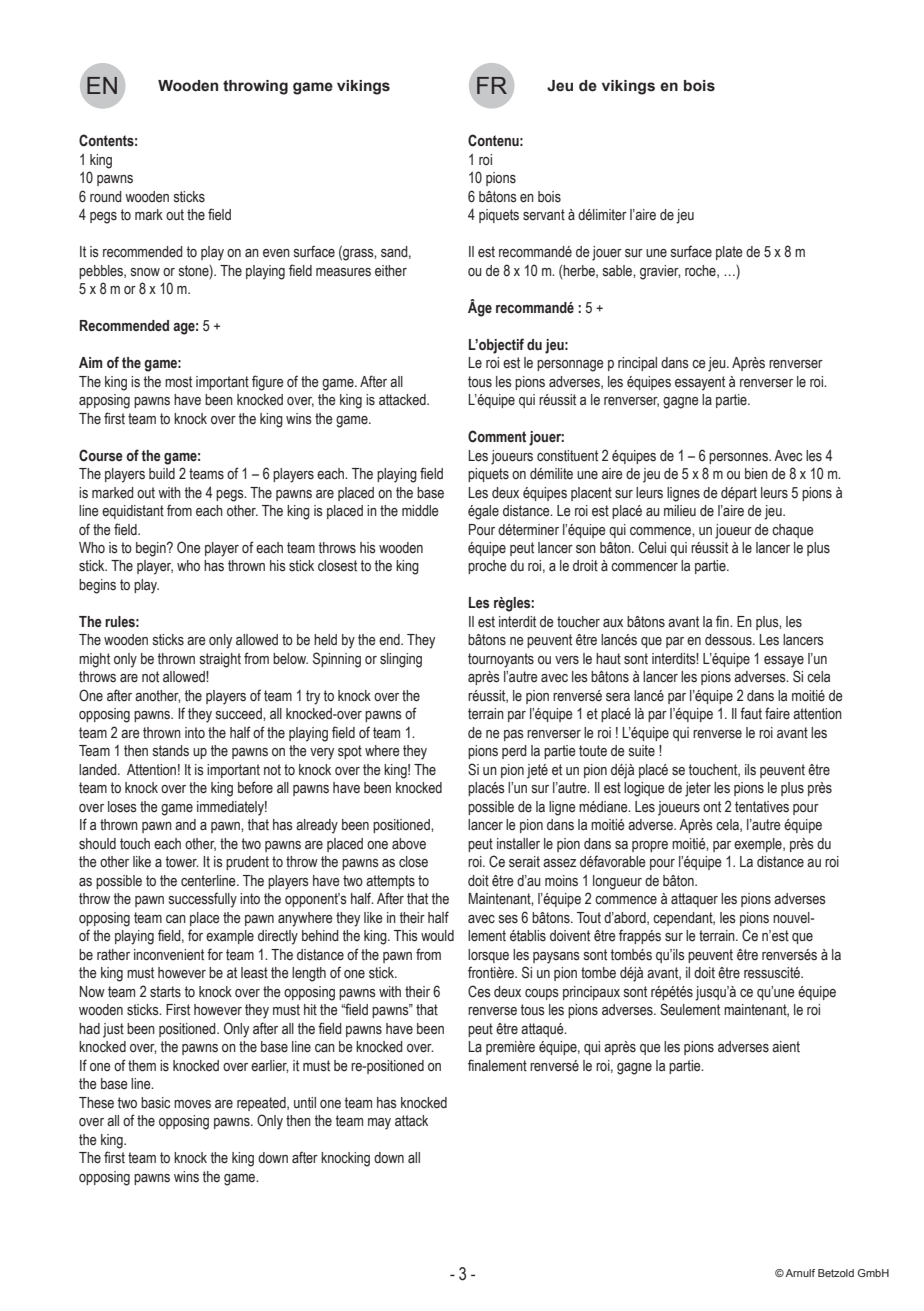 The image size is (924, 1311). What do you see at coordinates (171, 751) in the screenshot?
I see `stands` at bounding box center [171, 751].
